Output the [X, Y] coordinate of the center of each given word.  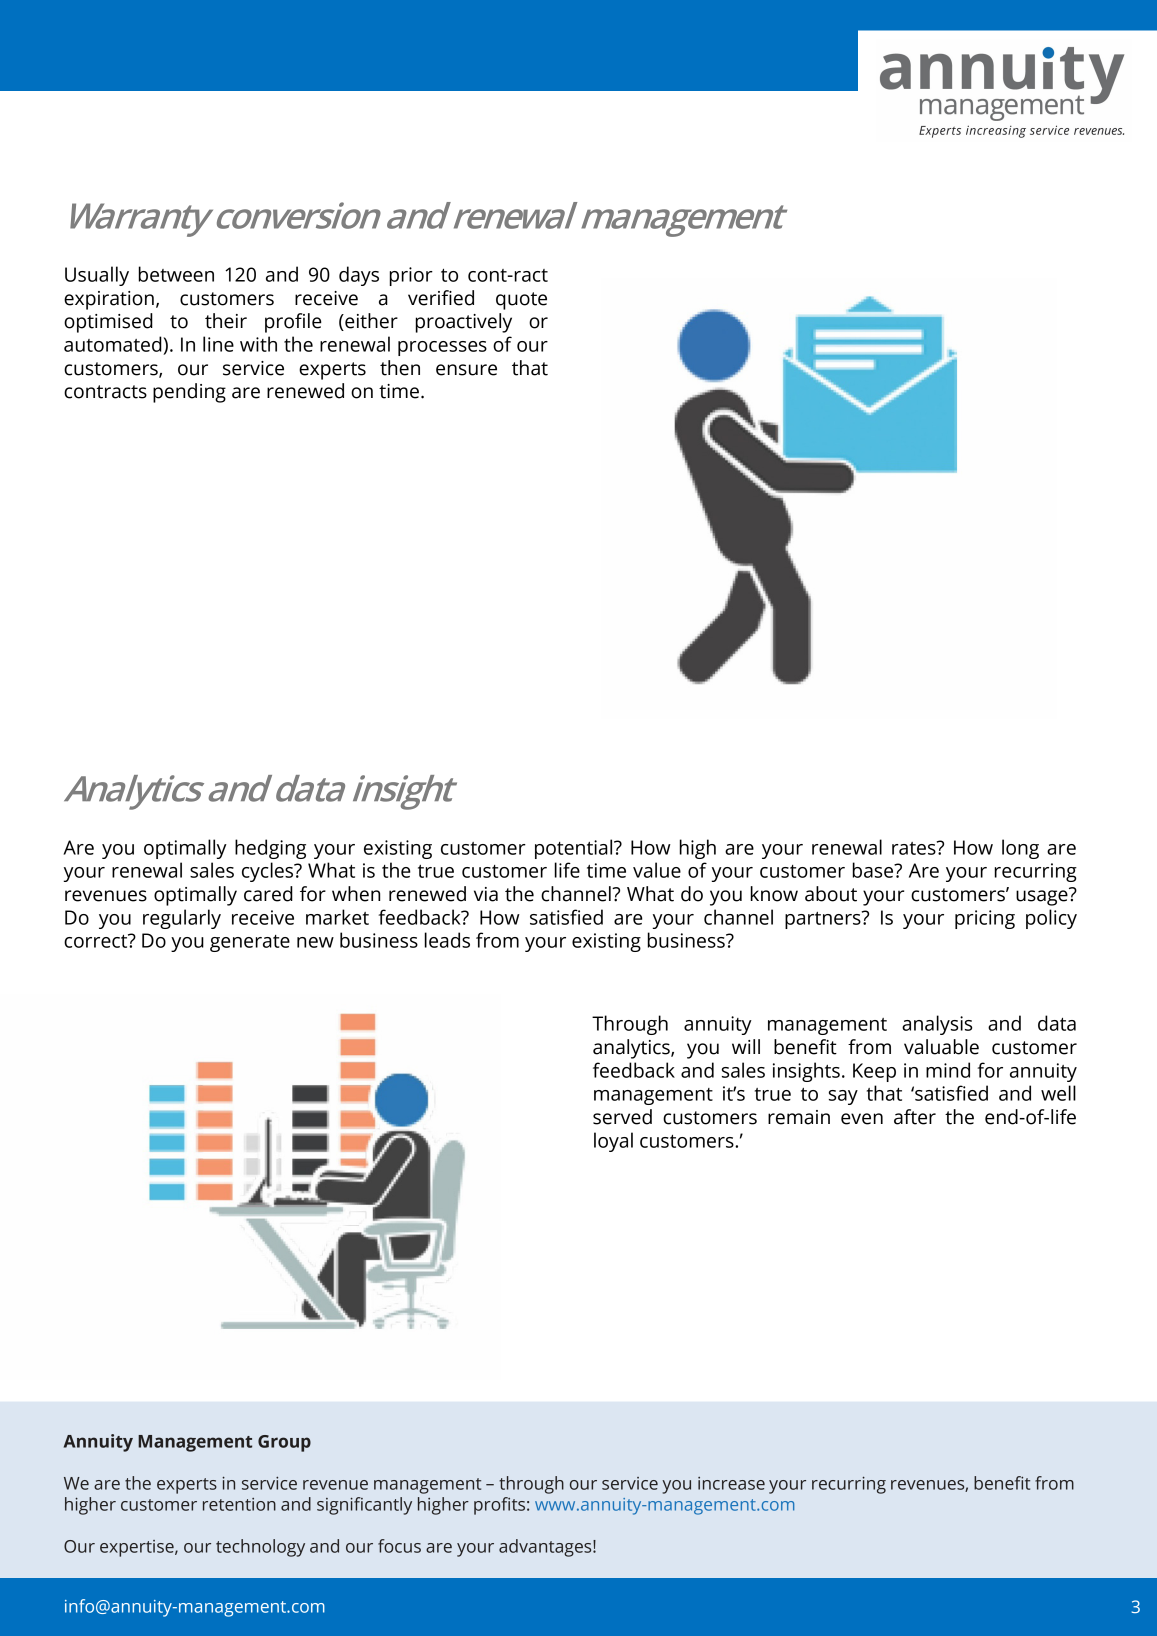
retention [239, 1504]
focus [399, 1546]
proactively [464, 323]
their [226, 321]
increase [731, 1483]
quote [521, 301]
